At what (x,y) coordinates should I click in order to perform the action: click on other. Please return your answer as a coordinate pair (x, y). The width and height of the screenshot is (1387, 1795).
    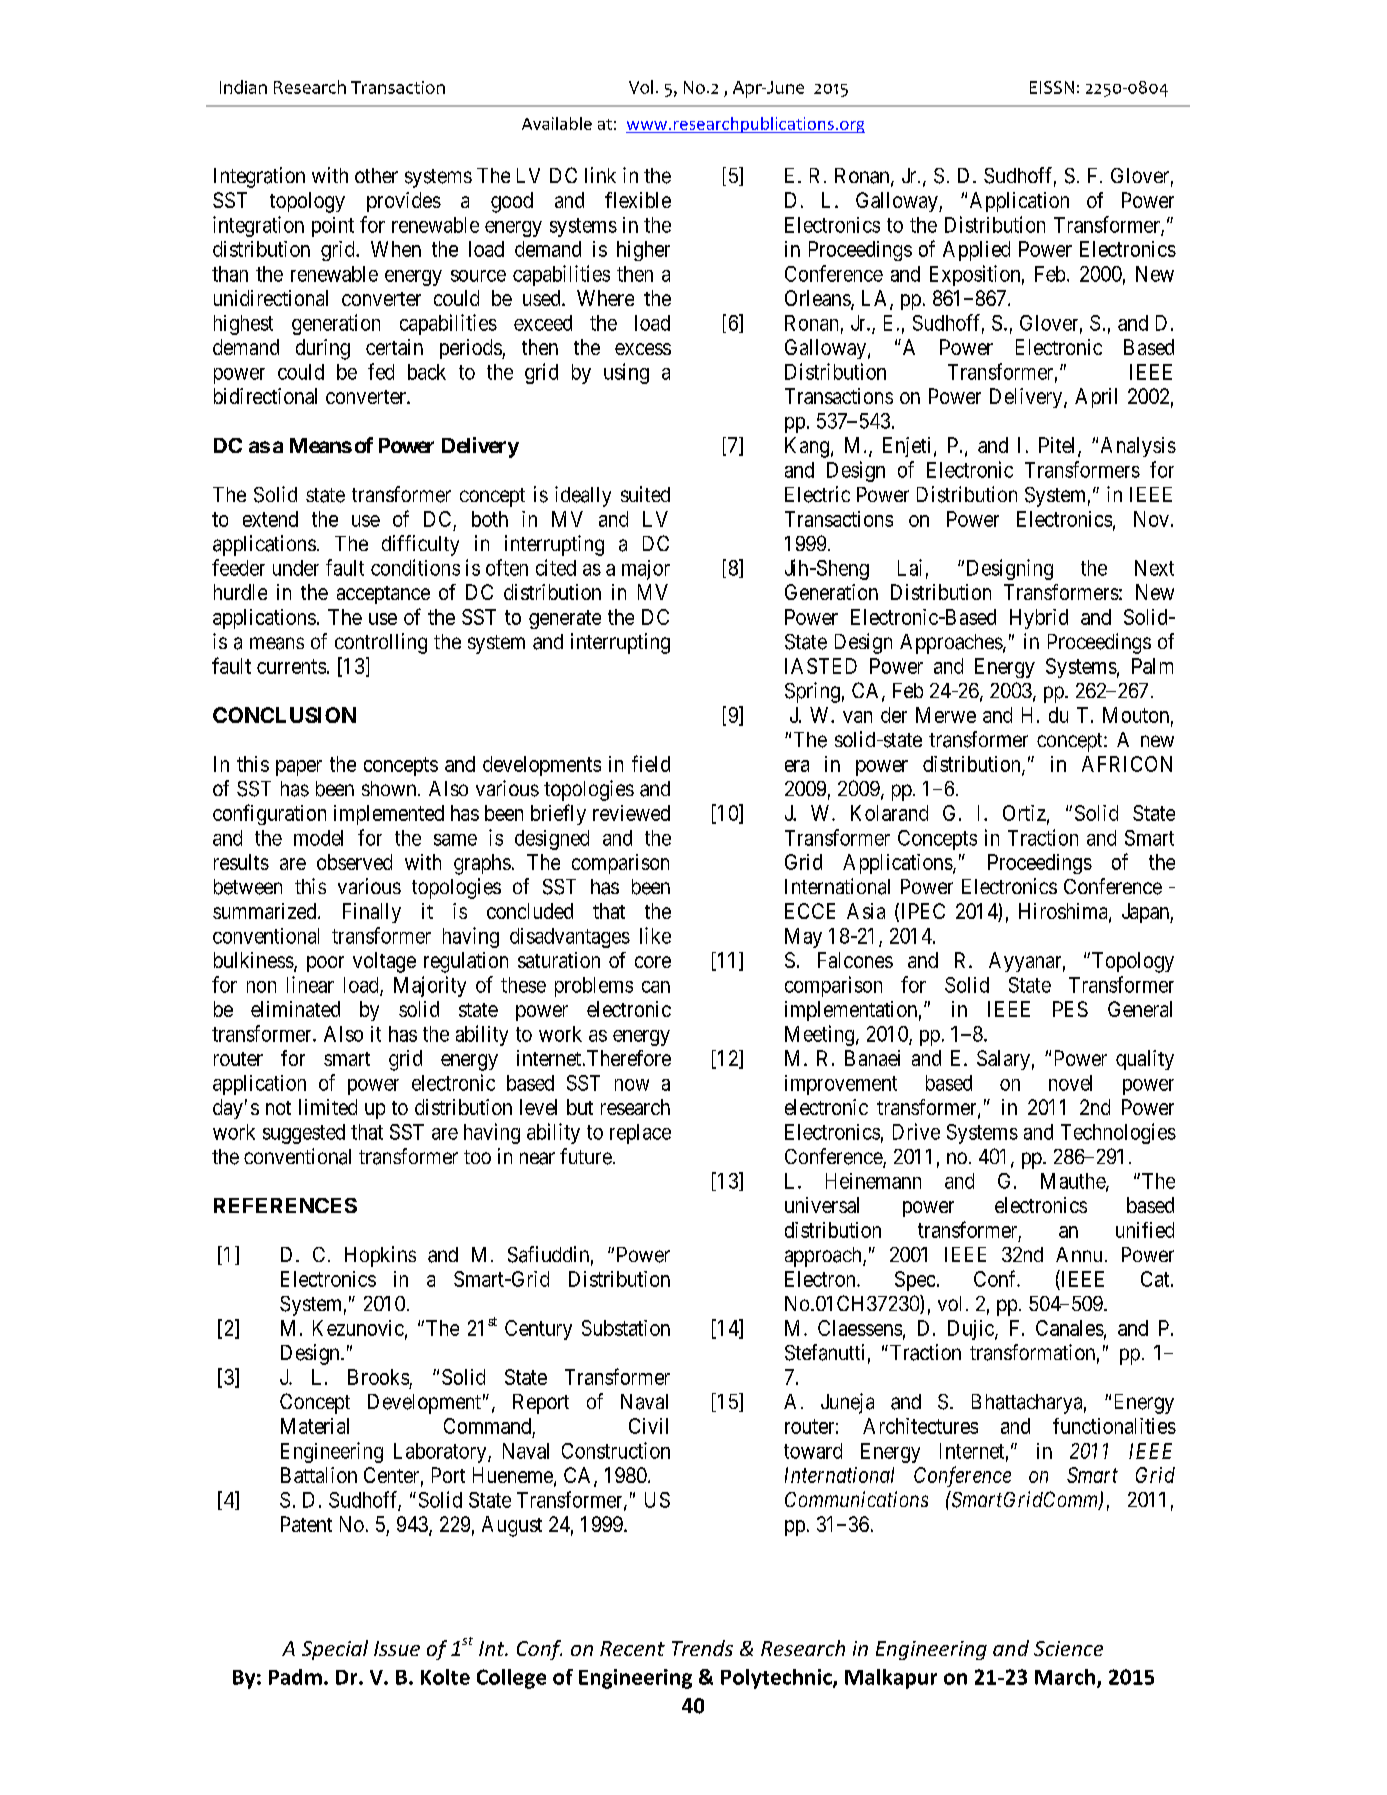
    Looking at the image, I should click on (376, 175).
